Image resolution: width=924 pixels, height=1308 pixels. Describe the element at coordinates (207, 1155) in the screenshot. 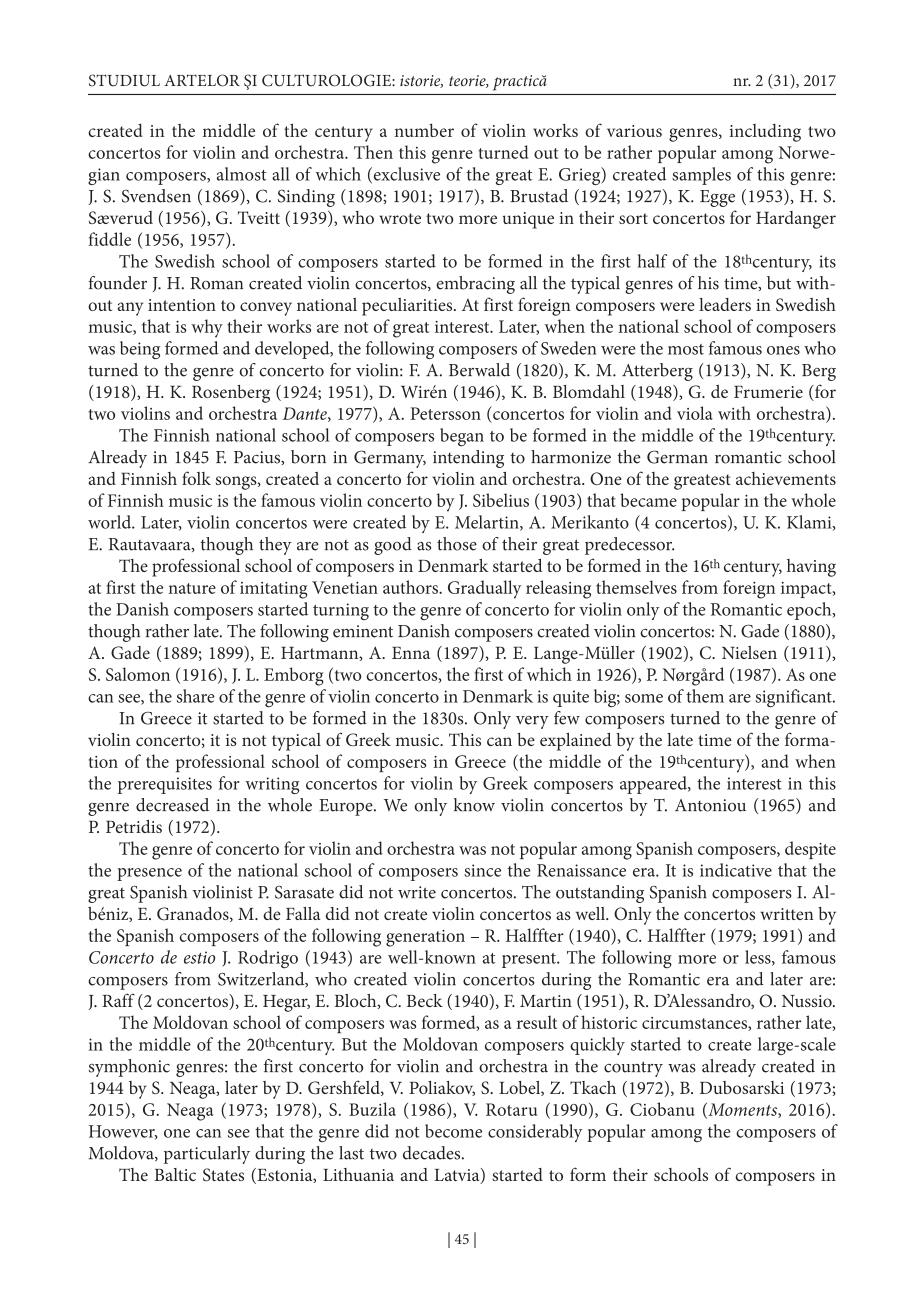

I see `particularly` at that location.
